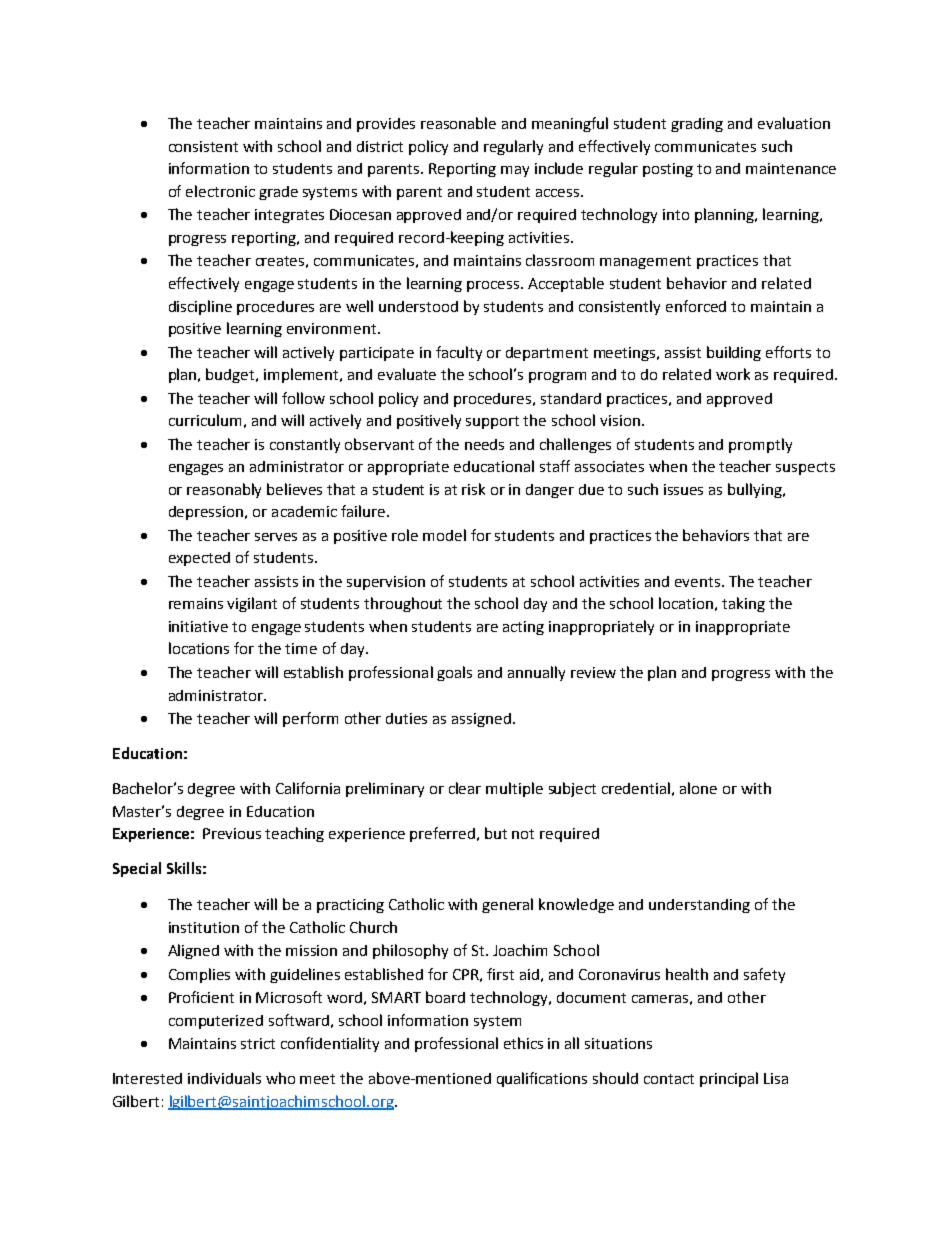  I want to click on acting, so click(523, 628).
